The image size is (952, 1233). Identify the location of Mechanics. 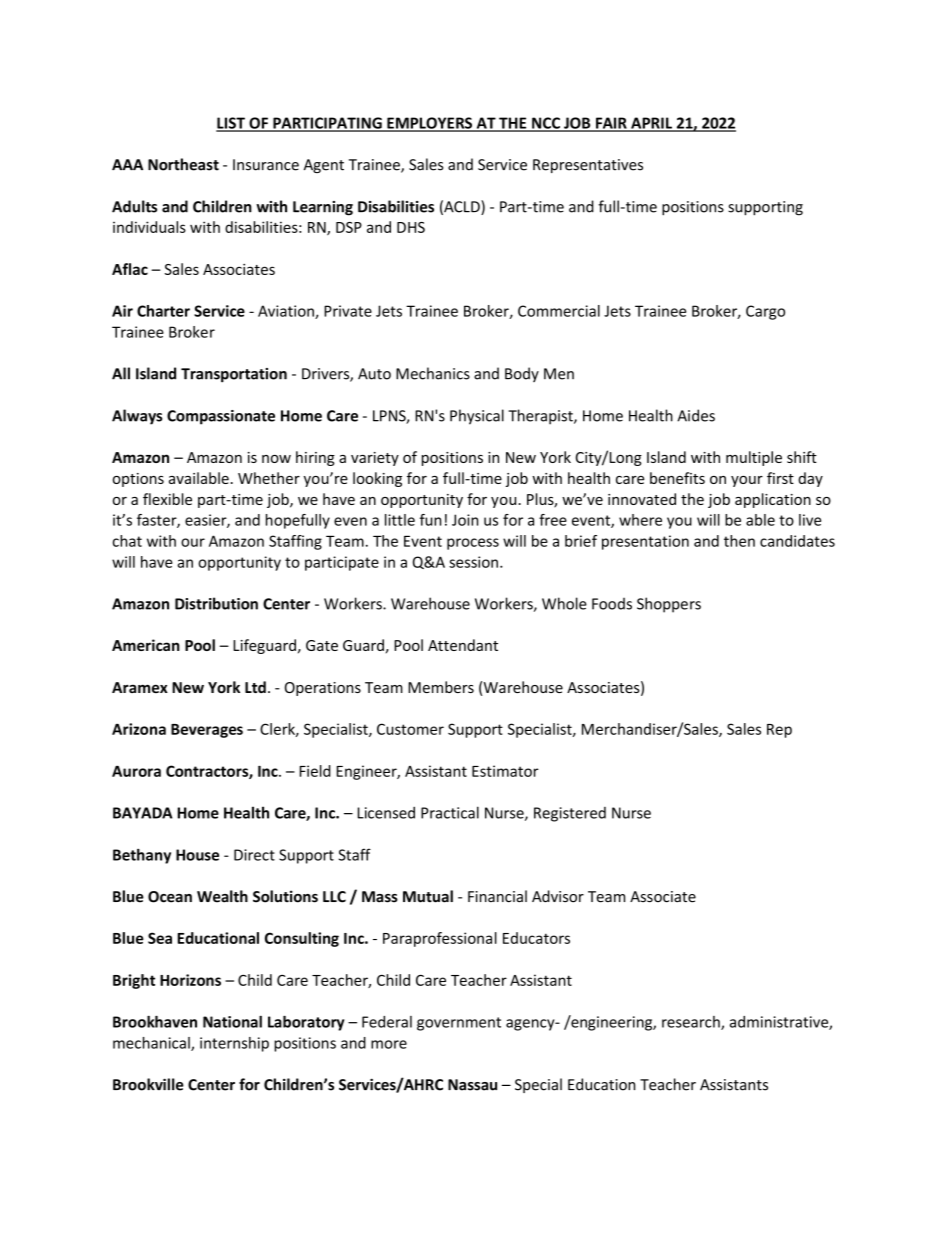
(433, 373).
